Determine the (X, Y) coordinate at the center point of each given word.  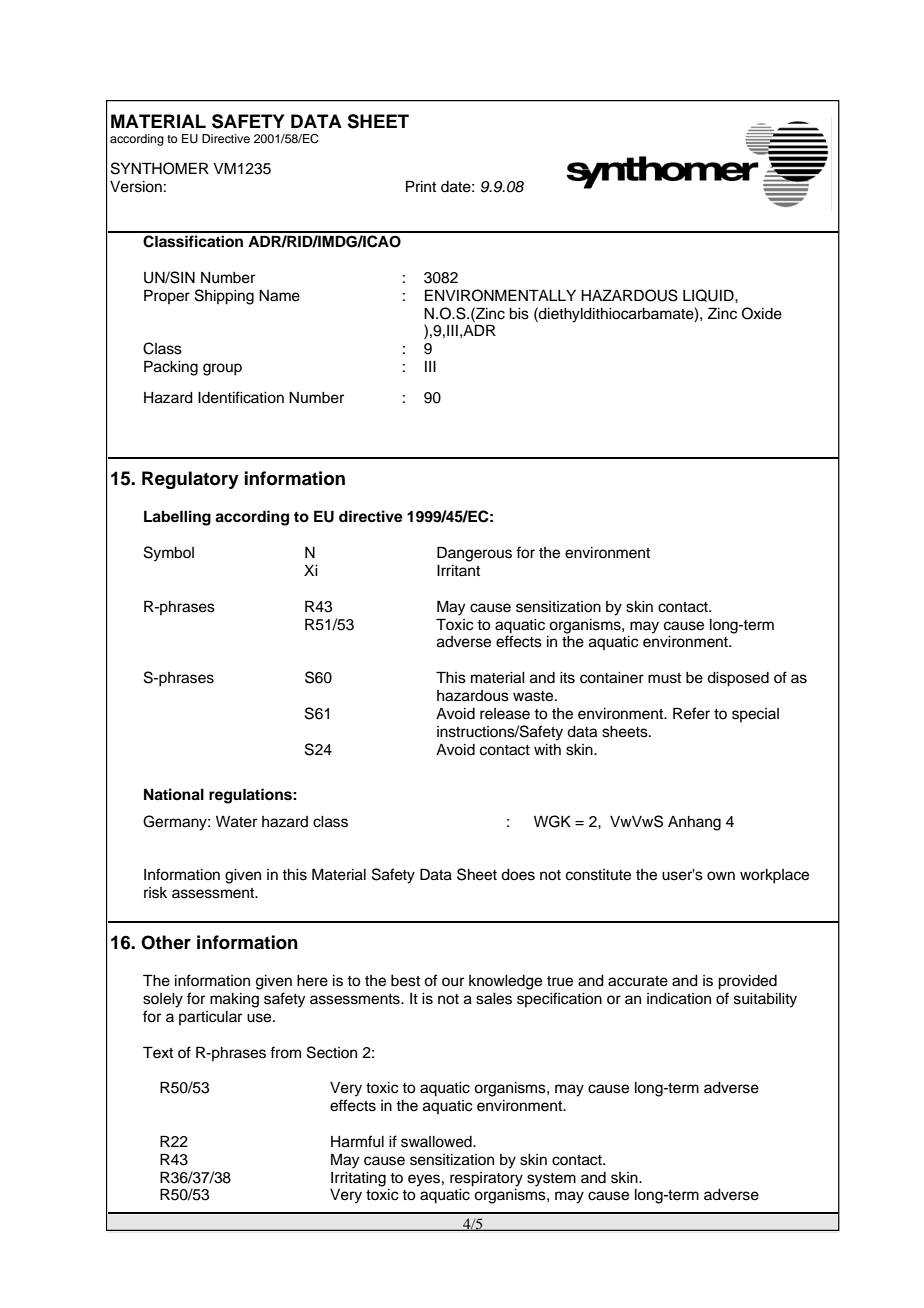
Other (166, 942)
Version (136, 187)
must (664, 678)
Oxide (762, 313)
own (721, 876)
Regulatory (190, 480)
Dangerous (474, 554)
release (505, 714)
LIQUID (709, 295)
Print (421, 186)
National (174, 794)
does (518, 875)
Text (158, 1052)
